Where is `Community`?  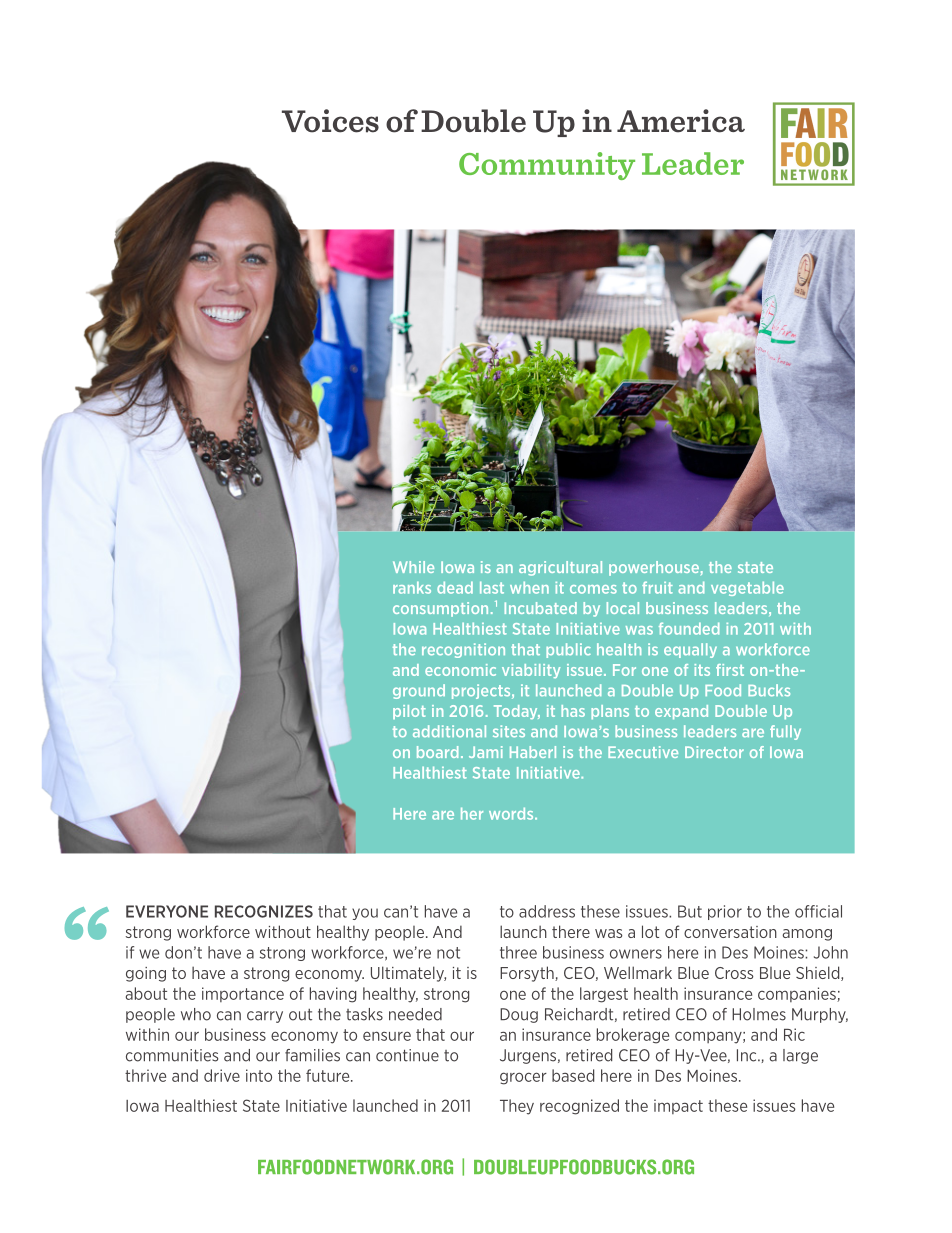 Community is located at coordinates (547, 166).
